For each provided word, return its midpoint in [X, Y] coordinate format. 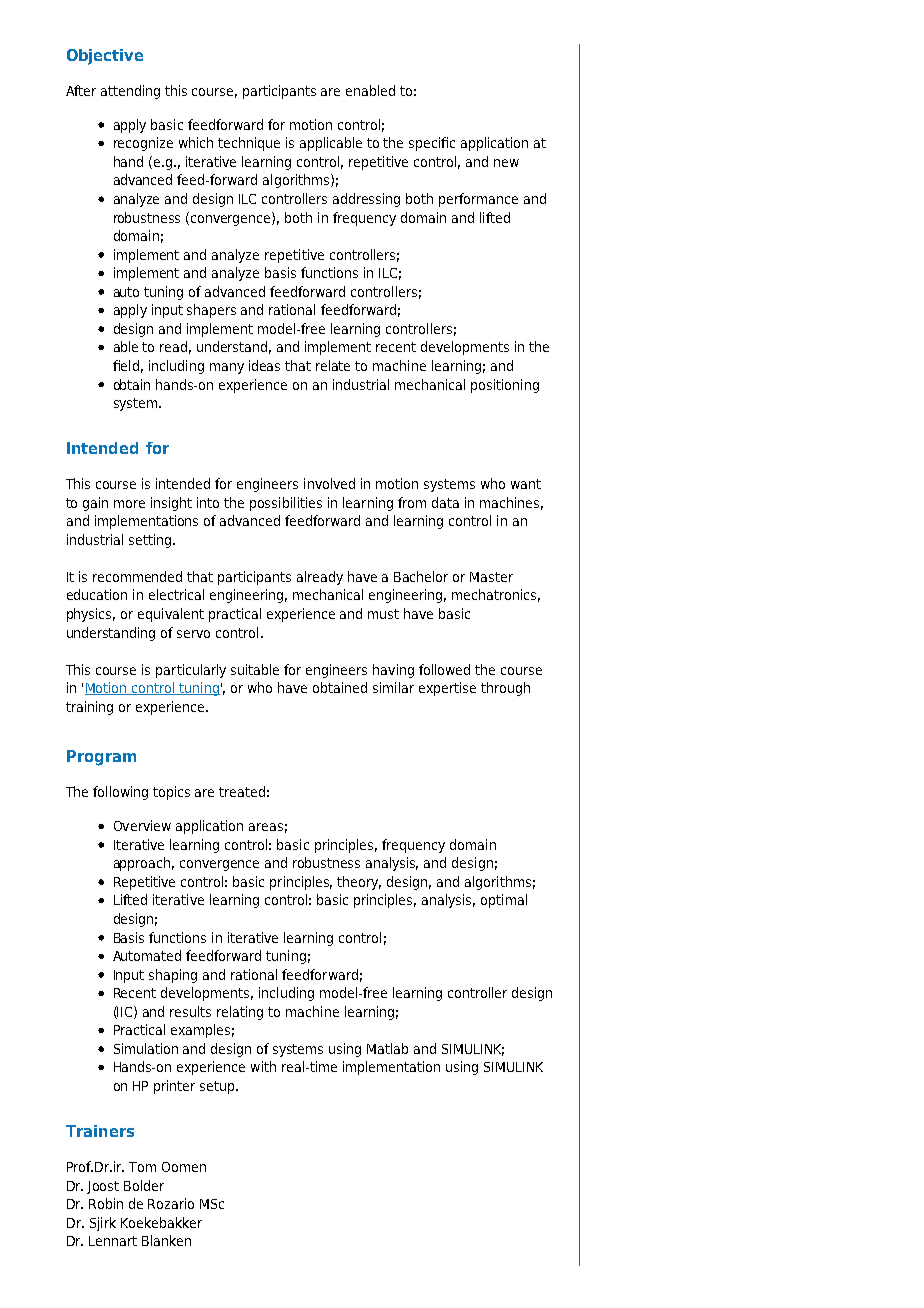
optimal [504, 901]
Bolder [144, 1185]
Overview [142, 825]
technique [249, 144]
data [445, 502]
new [506, 163]
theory [359, 883]
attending [130, 92]
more [129, 504]
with [263, 1066]
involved [329, 483]
